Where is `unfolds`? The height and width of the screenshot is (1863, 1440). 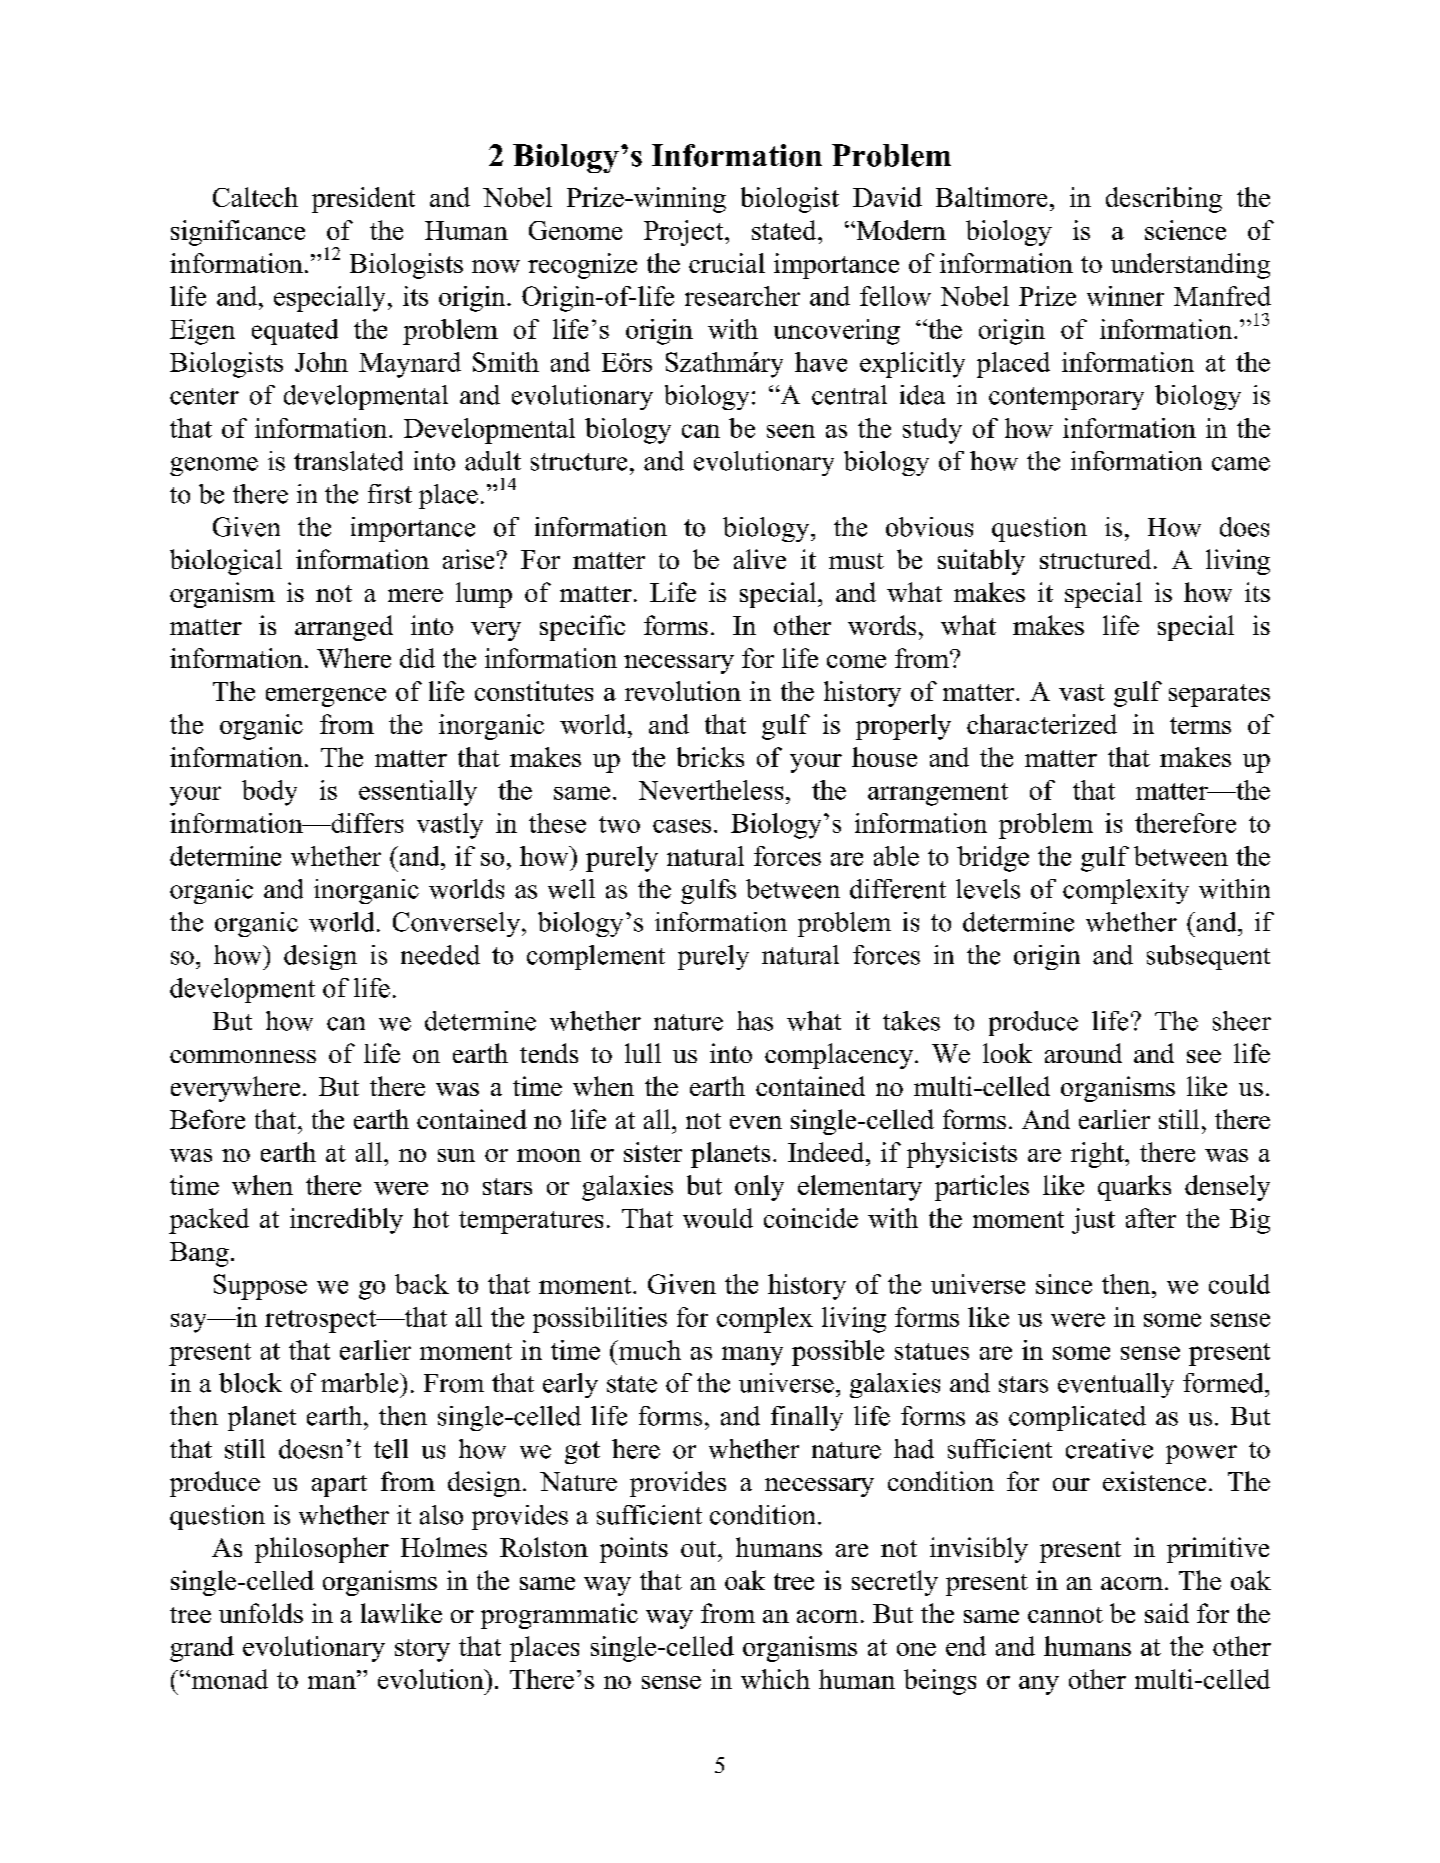 unfolds is located at coordinates (261, 1613).
